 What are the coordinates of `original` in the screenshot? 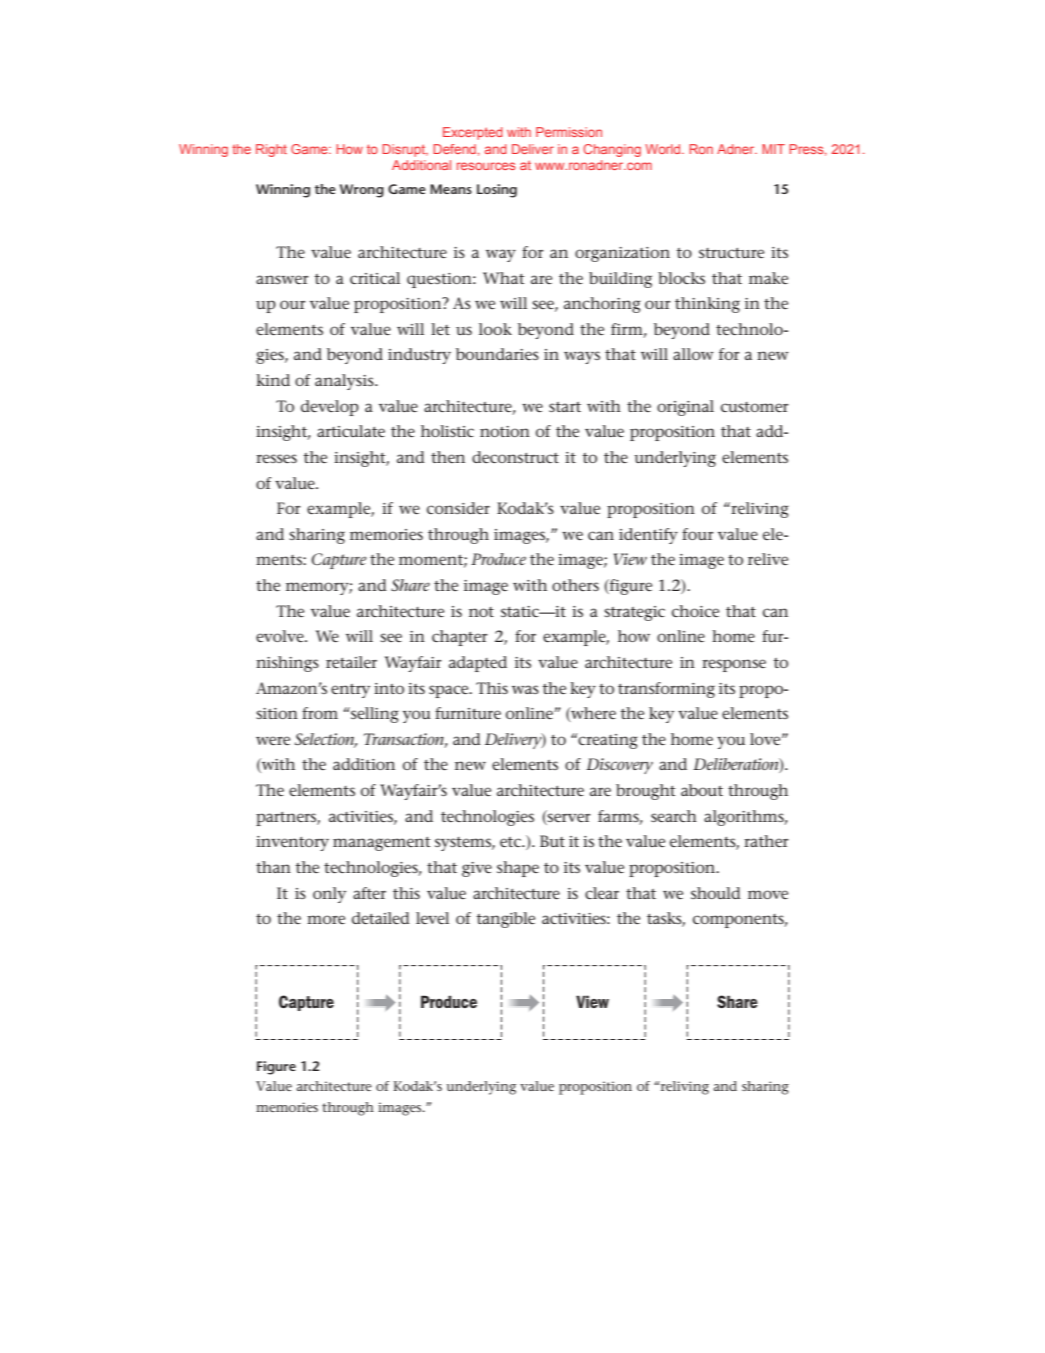 It's located at (685, 408).
